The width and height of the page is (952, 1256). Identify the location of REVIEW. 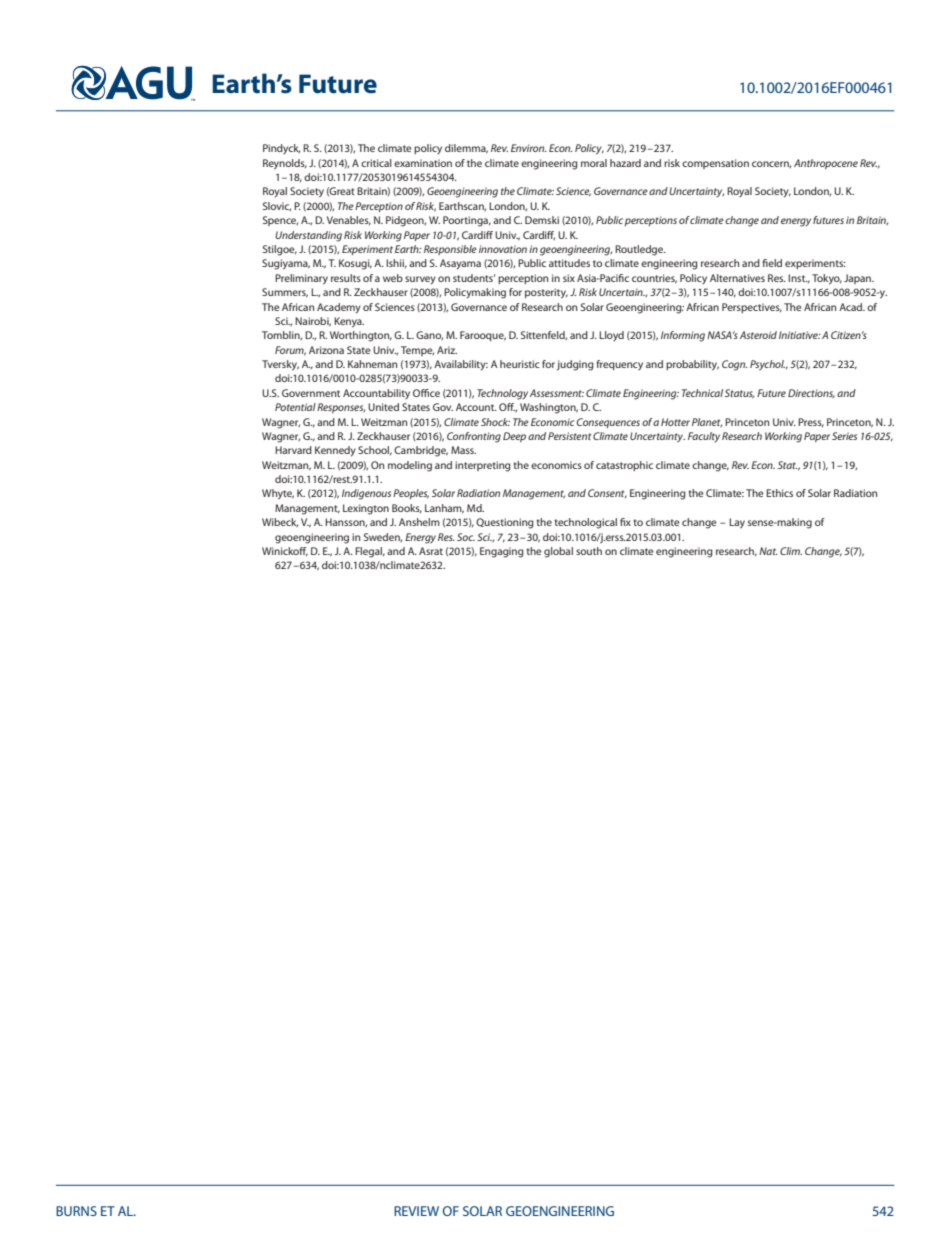
(416, 1211).
